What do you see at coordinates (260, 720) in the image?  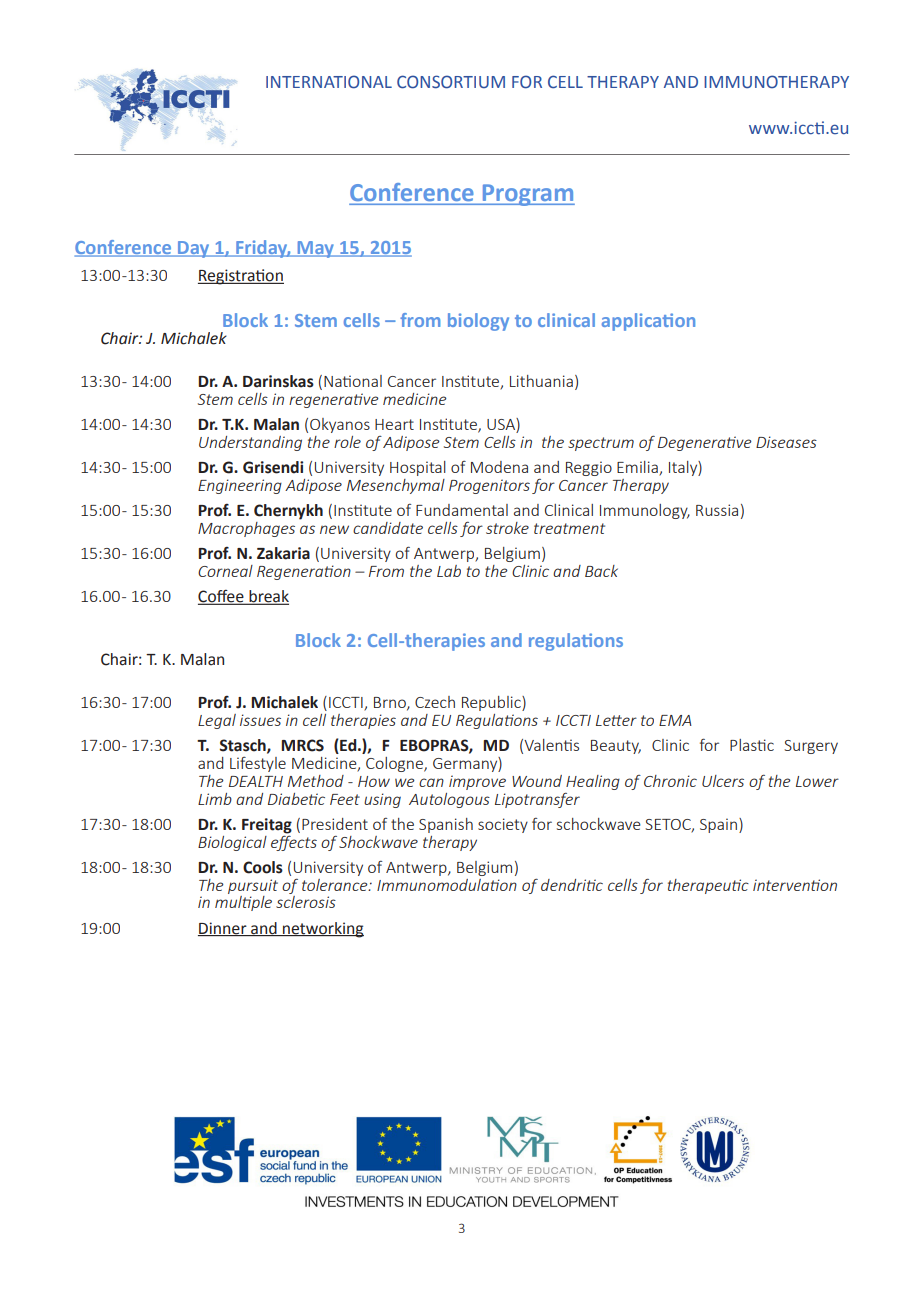 I see `issues` at bounding box center [260, 720].
